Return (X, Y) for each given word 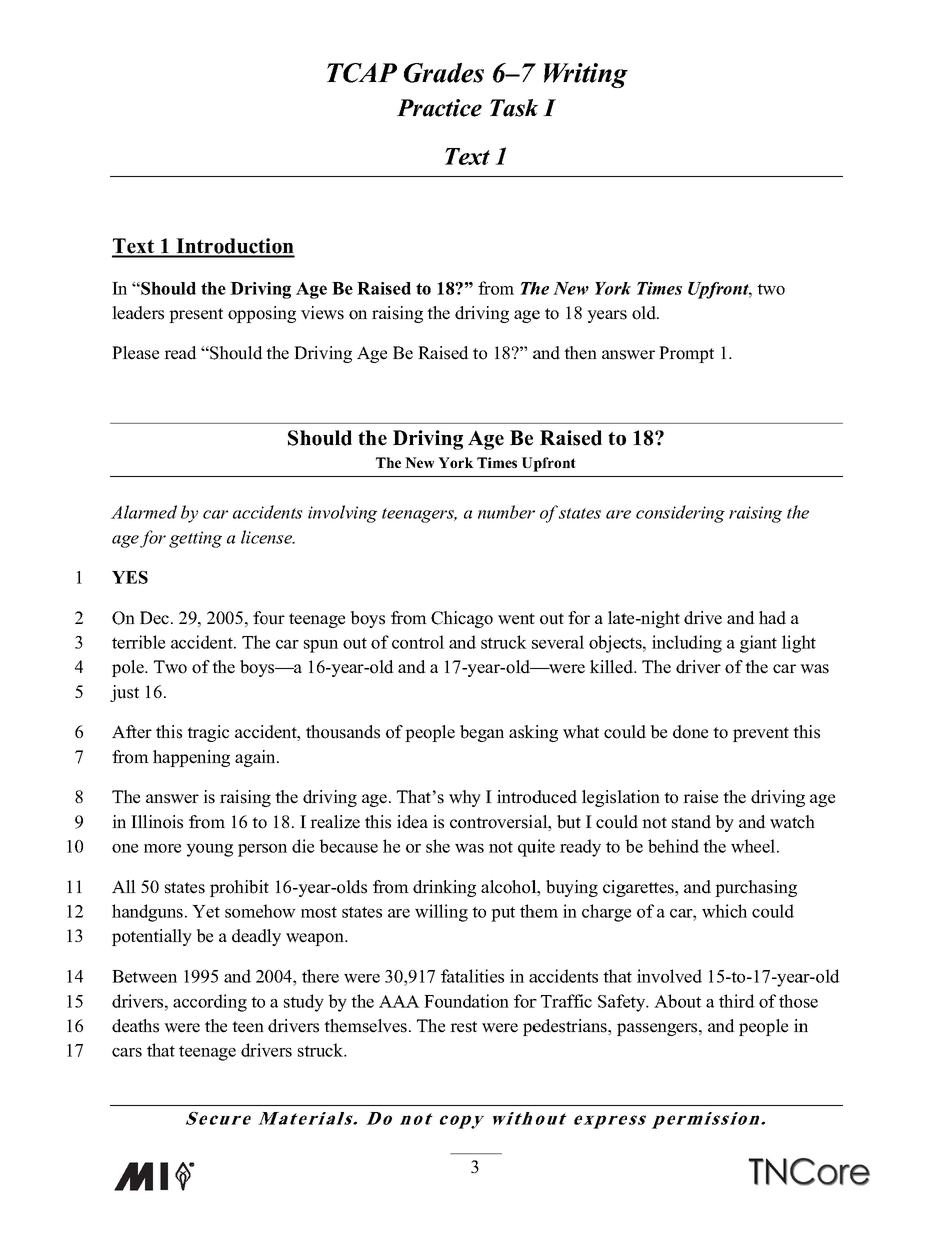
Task (514, 108)
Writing (586, 75)
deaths (135, 1026)
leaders (138, 313)
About (677, 1001)
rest (463, 1027)
